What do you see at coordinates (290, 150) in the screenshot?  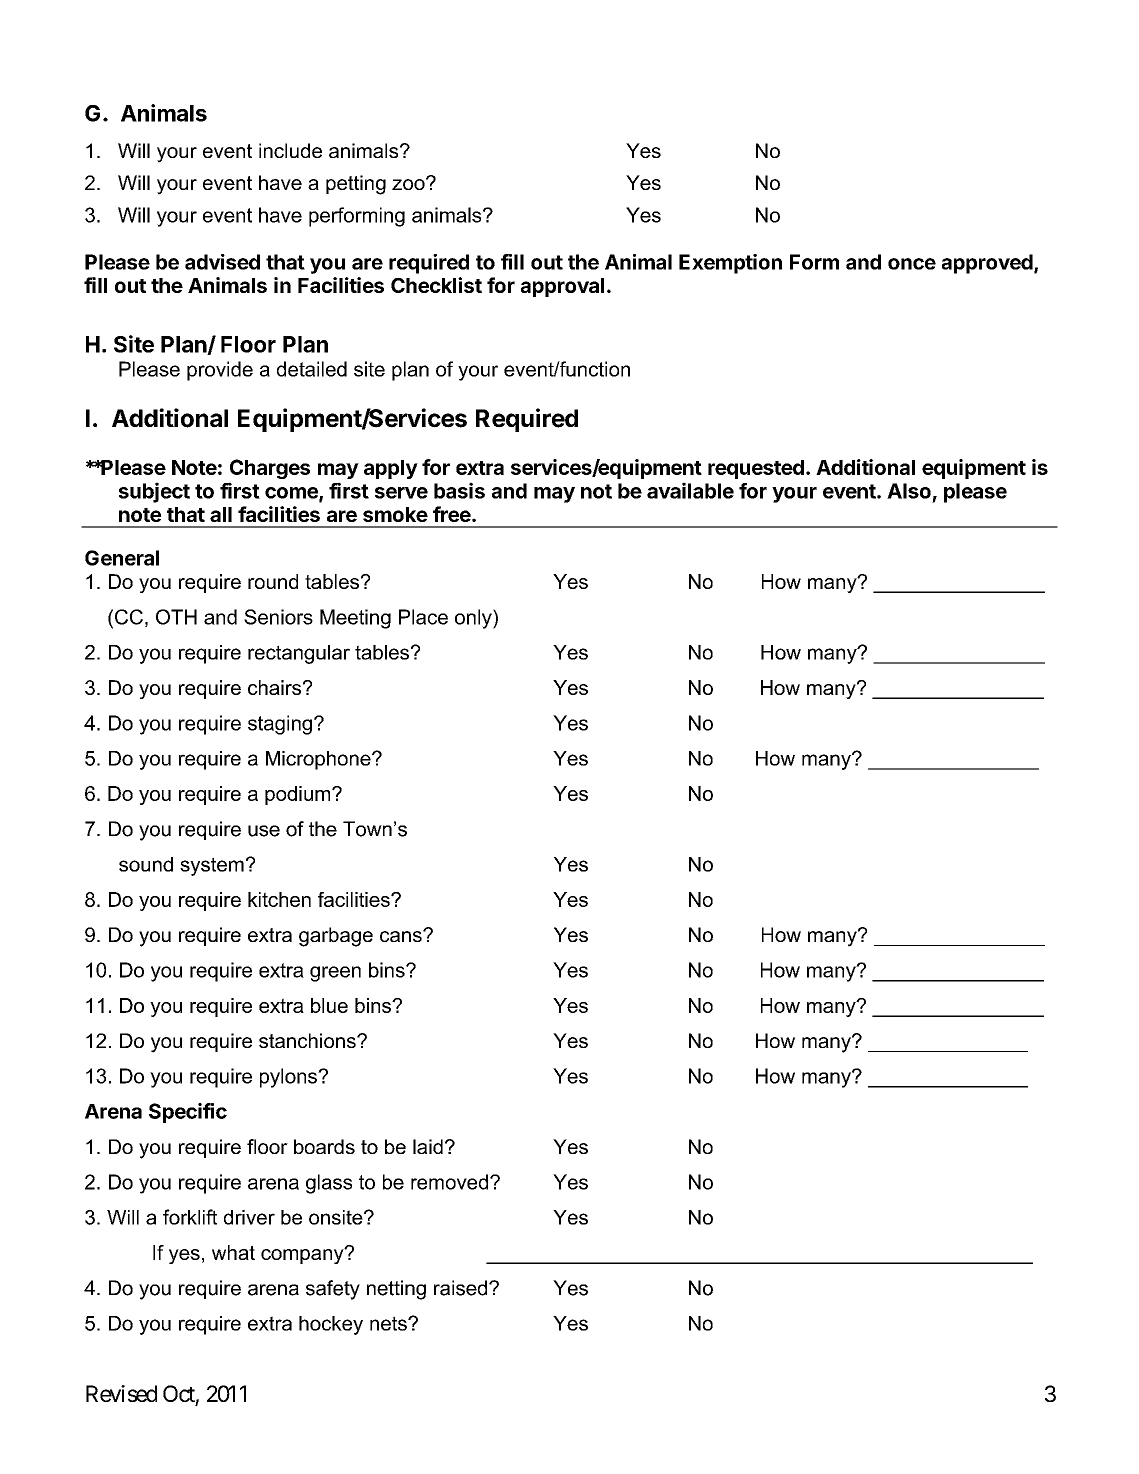 I see `include` at bounding box center [290, 150].
